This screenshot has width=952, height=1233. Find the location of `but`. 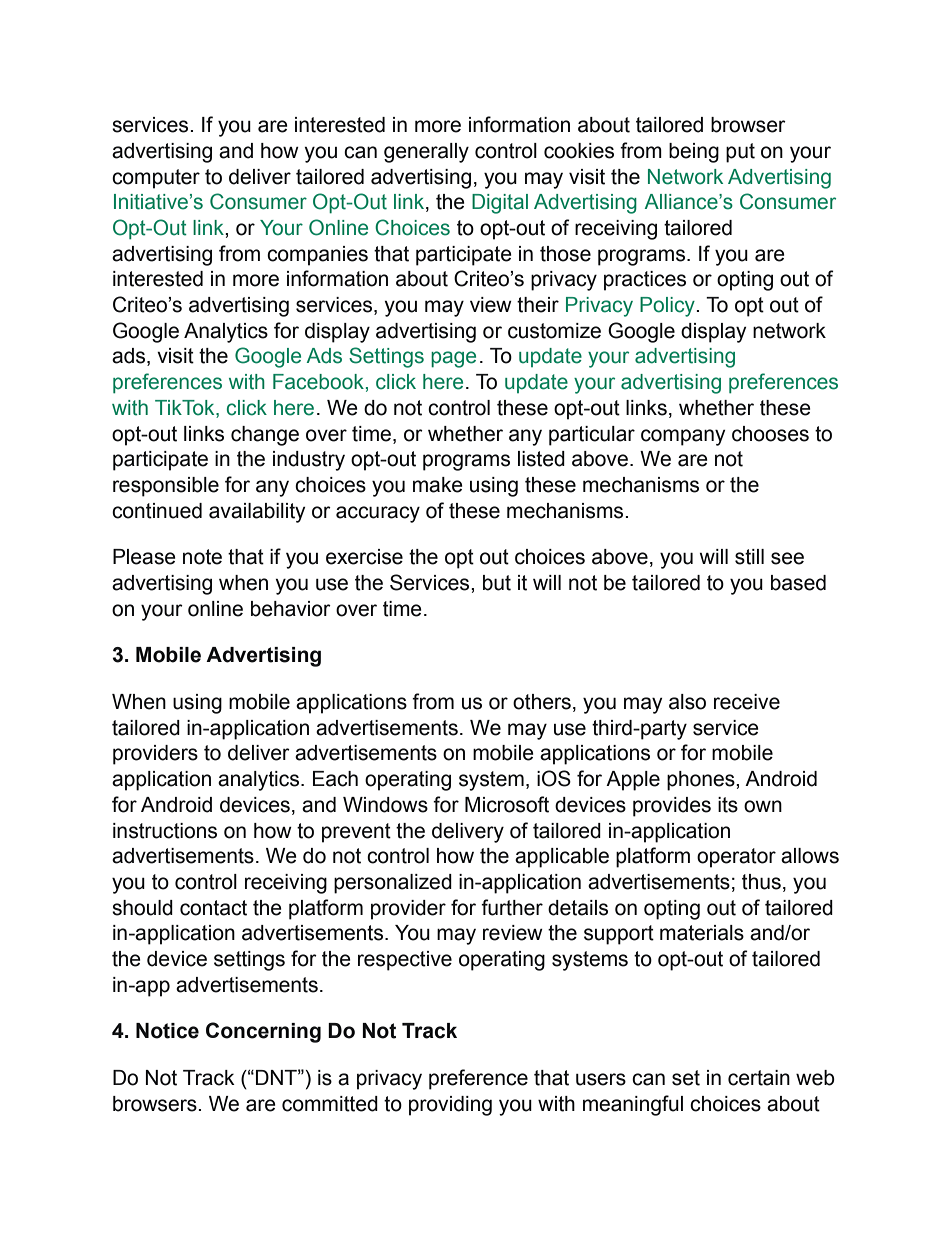

but is located at coordinates (497, 583).
